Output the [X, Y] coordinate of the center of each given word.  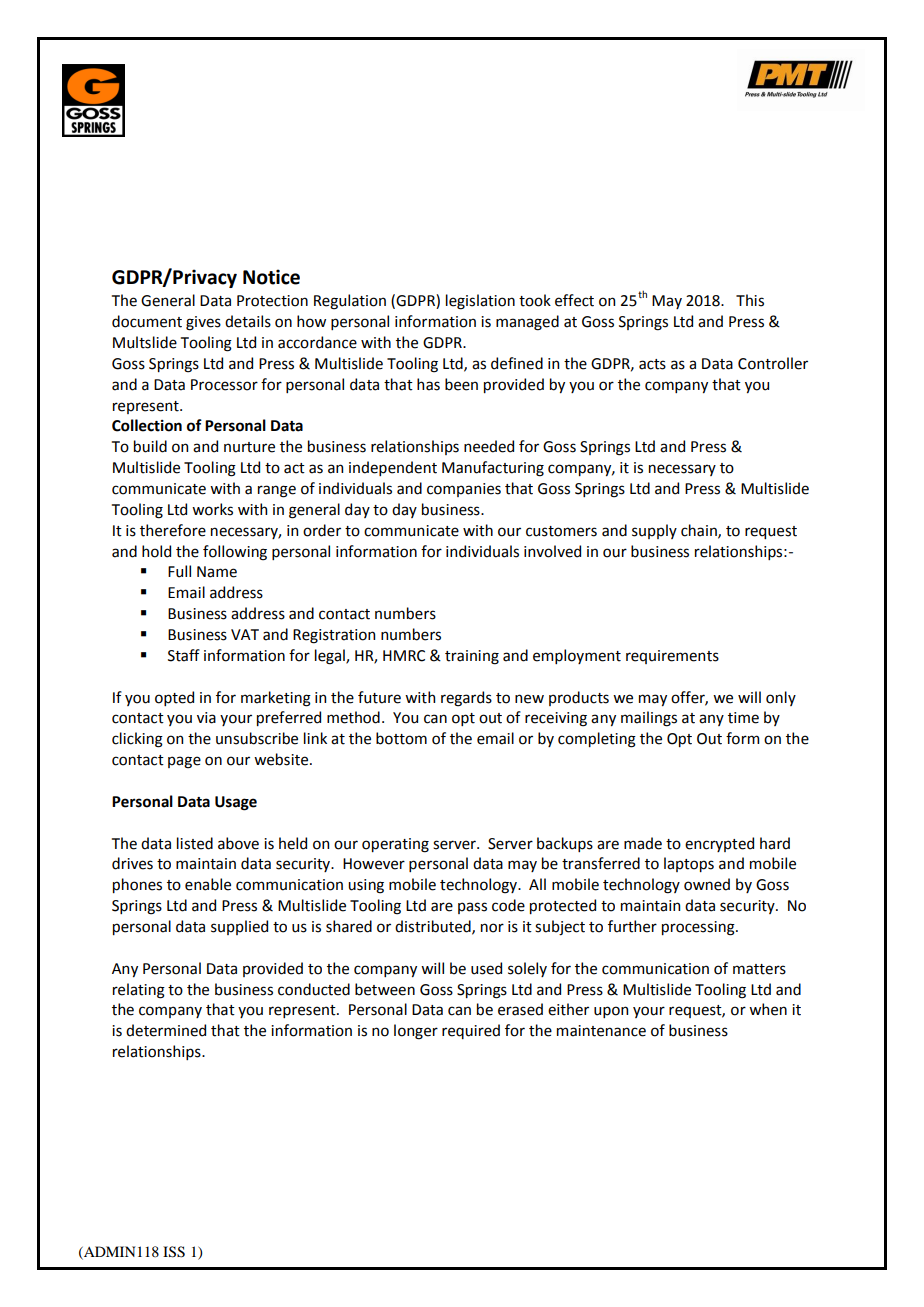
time [743, 718]
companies [464, 490]
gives [203, 323]
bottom [401, 738]
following [235, 553]
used [486, 968]
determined [166, 1030]
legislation [480, 302]
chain [700, 531]
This [750, 300]
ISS [174, 1252]
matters [759, 969]
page [184, 762]
